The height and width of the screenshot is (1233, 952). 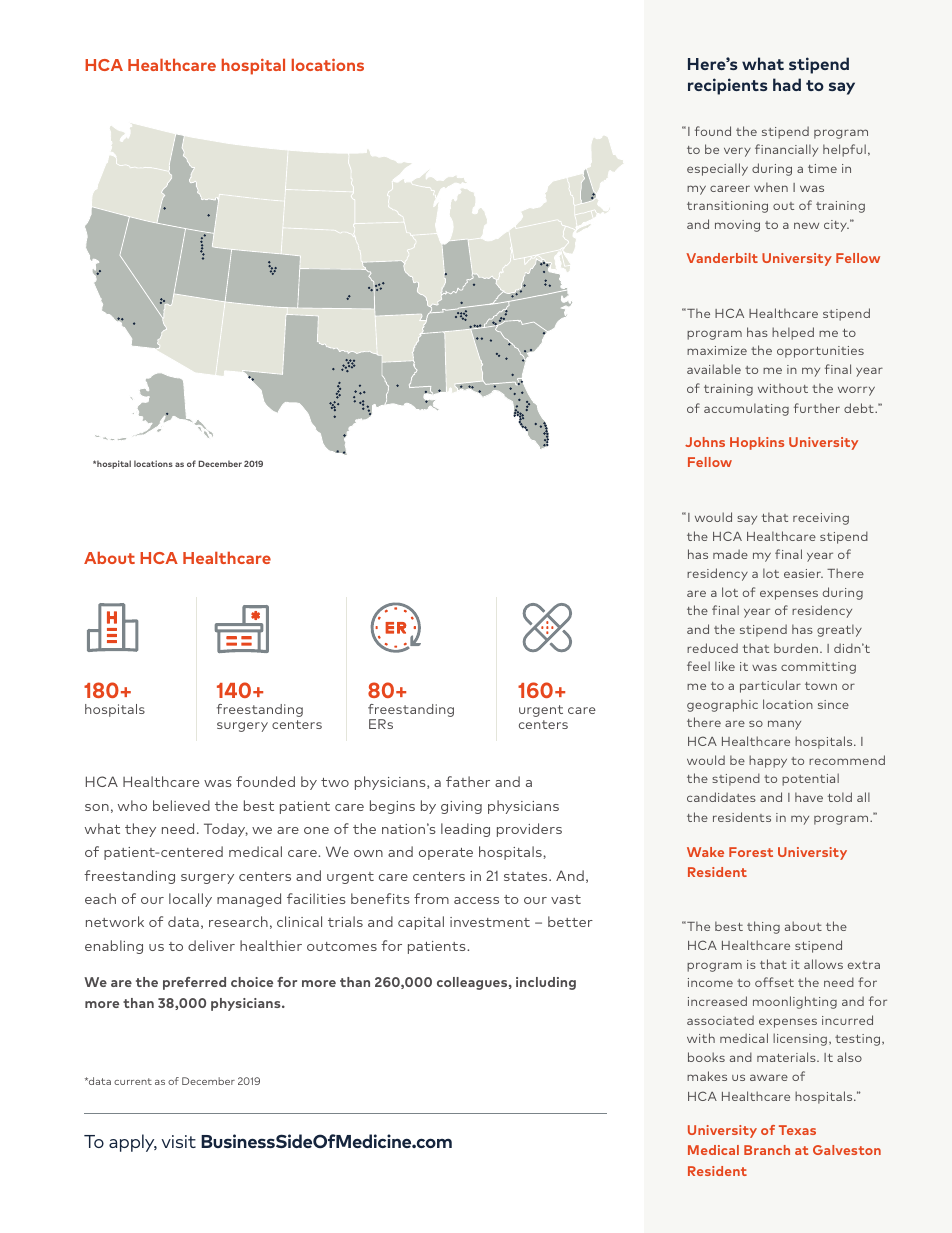 I want to click on Johns, so click(x=705, y=442).
